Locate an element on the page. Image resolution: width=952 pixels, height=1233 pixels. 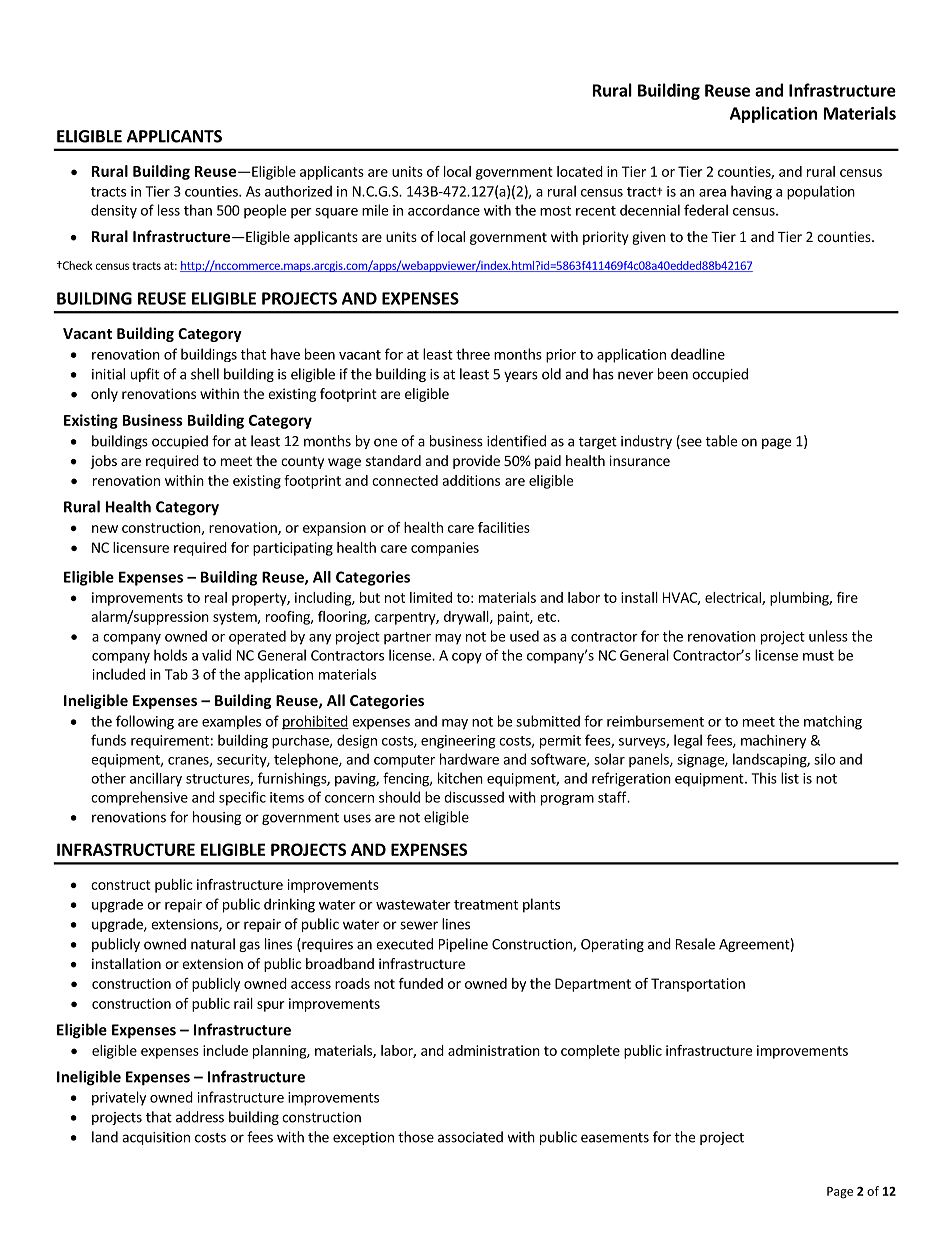
associated is located at coordinates (470, 1137).
